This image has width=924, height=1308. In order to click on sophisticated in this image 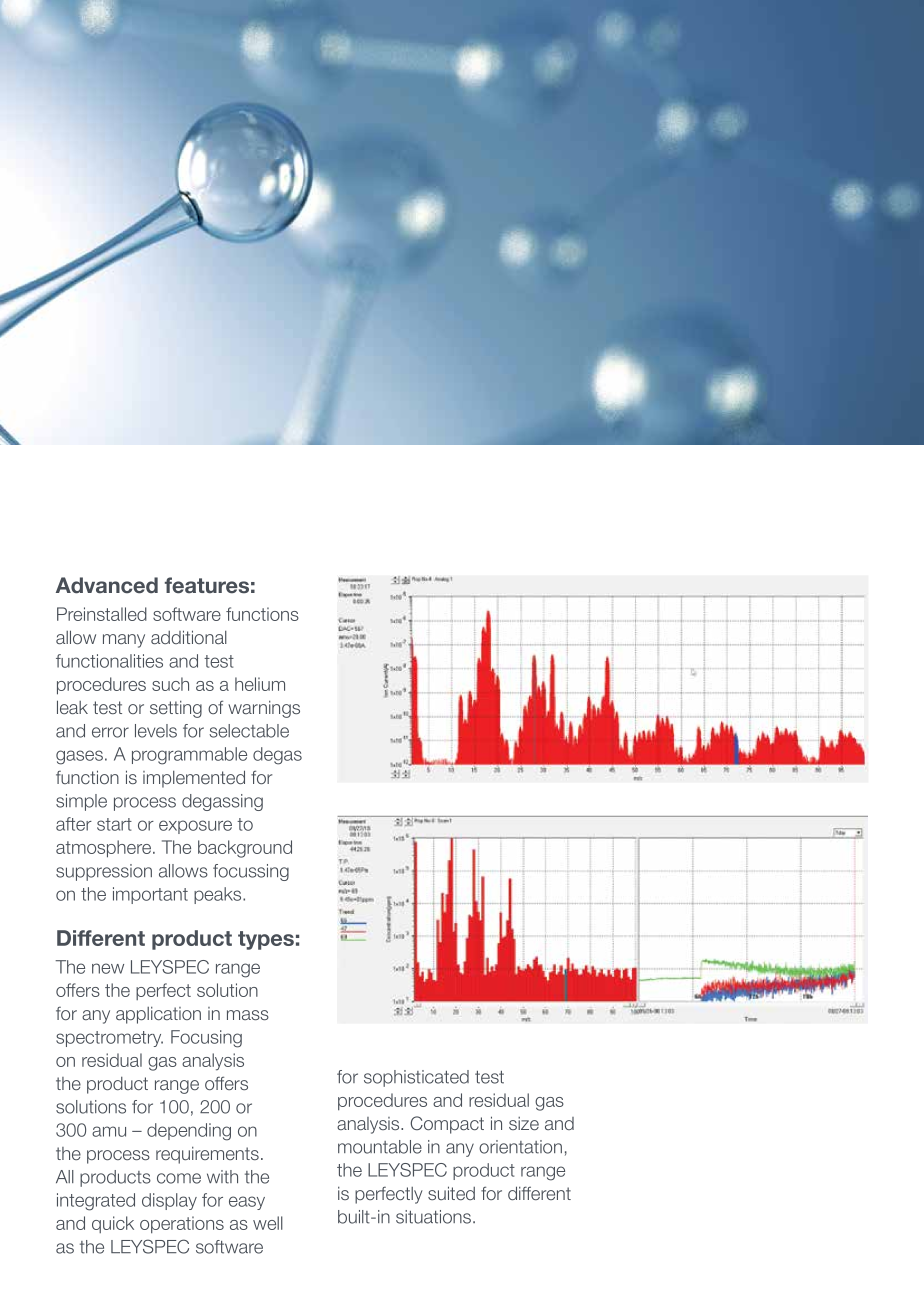, I will do `click(416, 1078)`.
